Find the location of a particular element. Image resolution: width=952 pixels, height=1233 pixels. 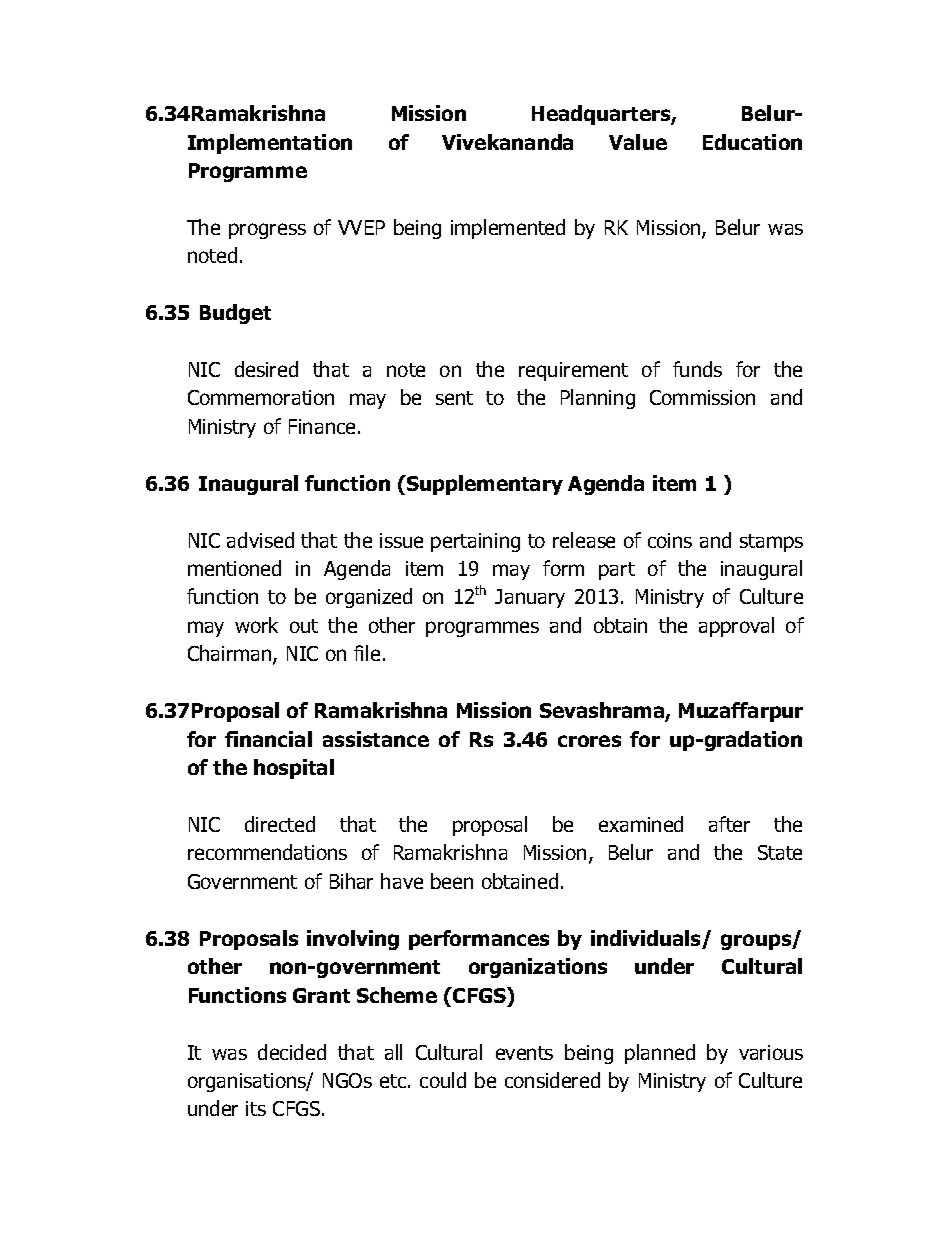

out is located at coordinates (304, 626).
